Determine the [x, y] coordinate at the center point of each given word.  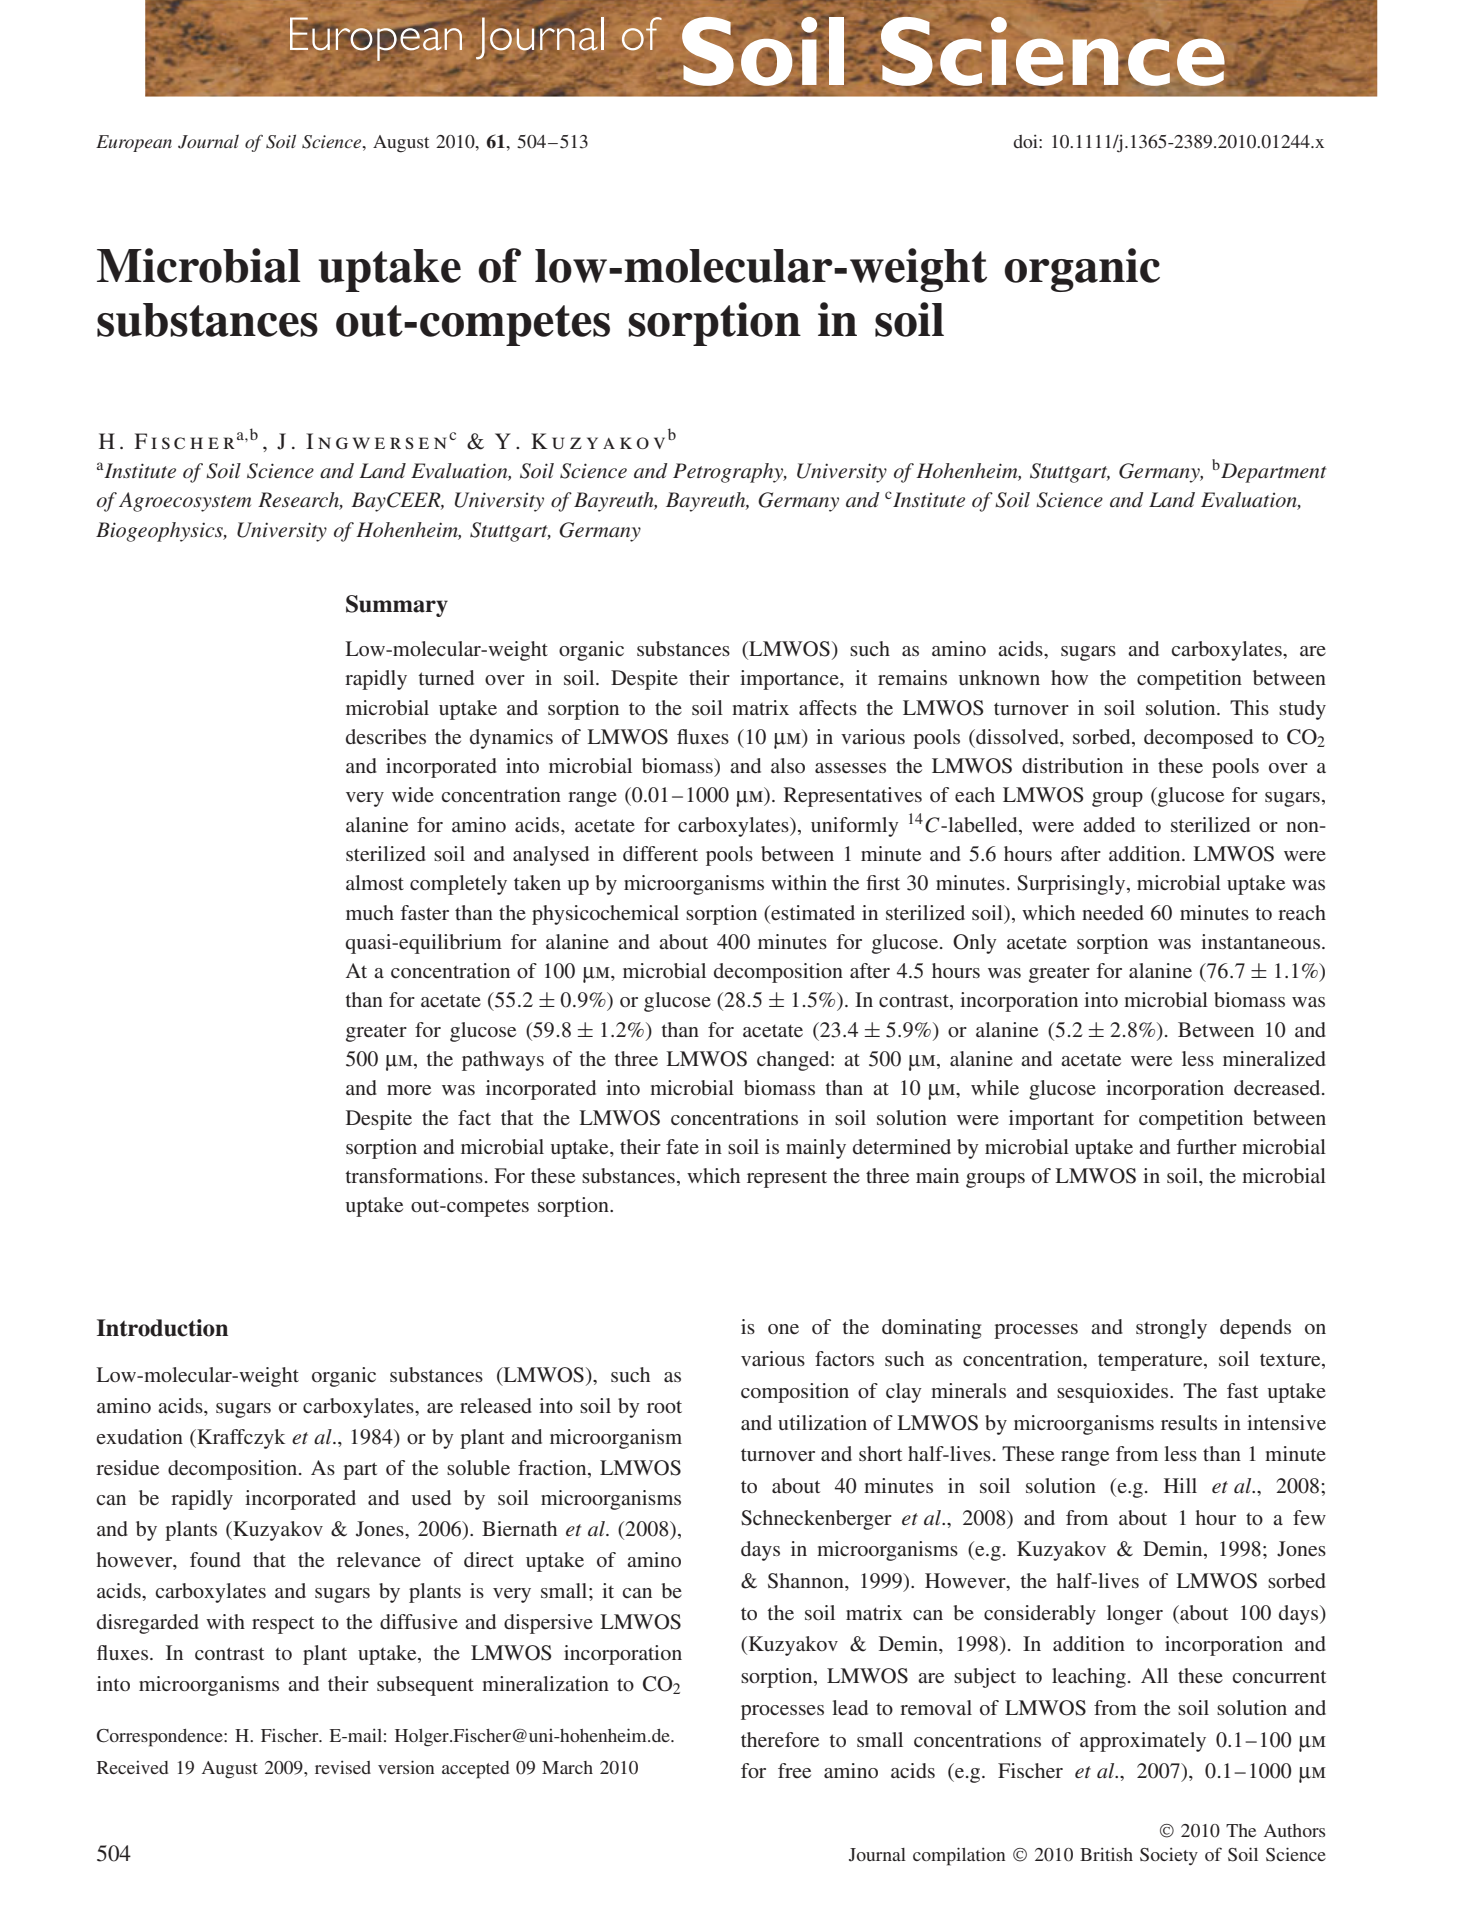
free [794, 1770]
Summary [397, 606]
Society [1169, 1856]
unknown [999, 677]
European [134, 143]
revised [343, 1767]
